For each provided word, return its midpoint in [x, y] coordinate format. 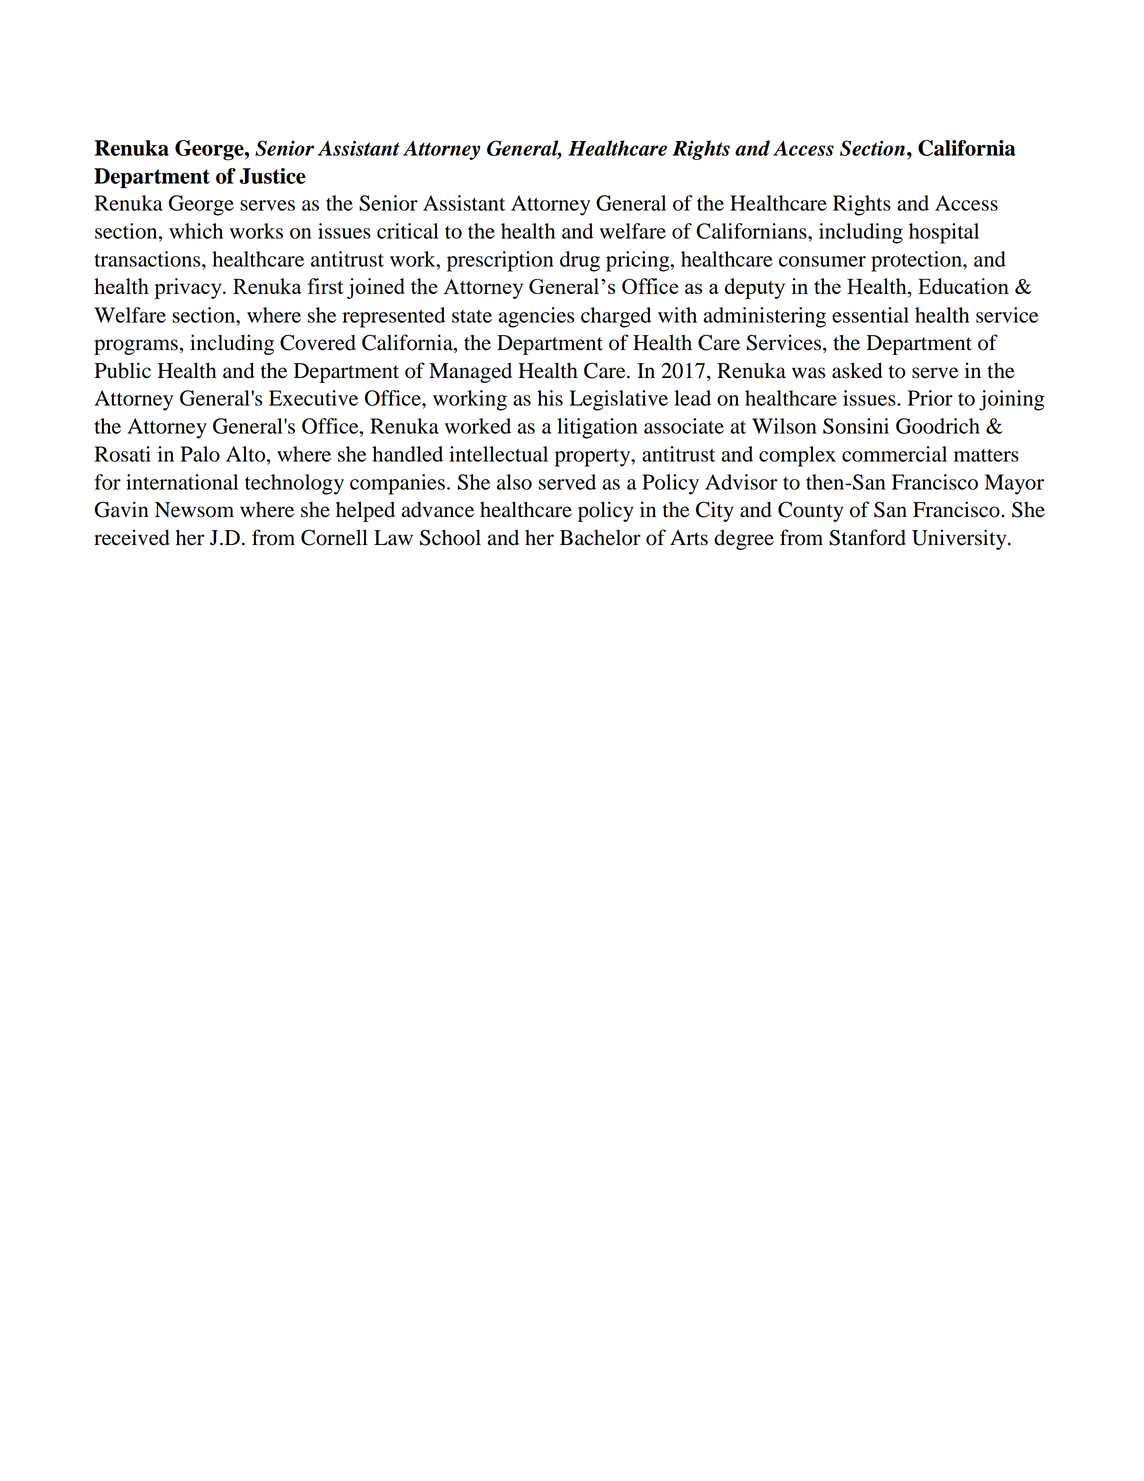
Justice [273, 176]
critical [408, 231]
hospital [944, 233]
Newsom [194, 510]
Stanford [867, 537]
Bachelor [600, 538]
